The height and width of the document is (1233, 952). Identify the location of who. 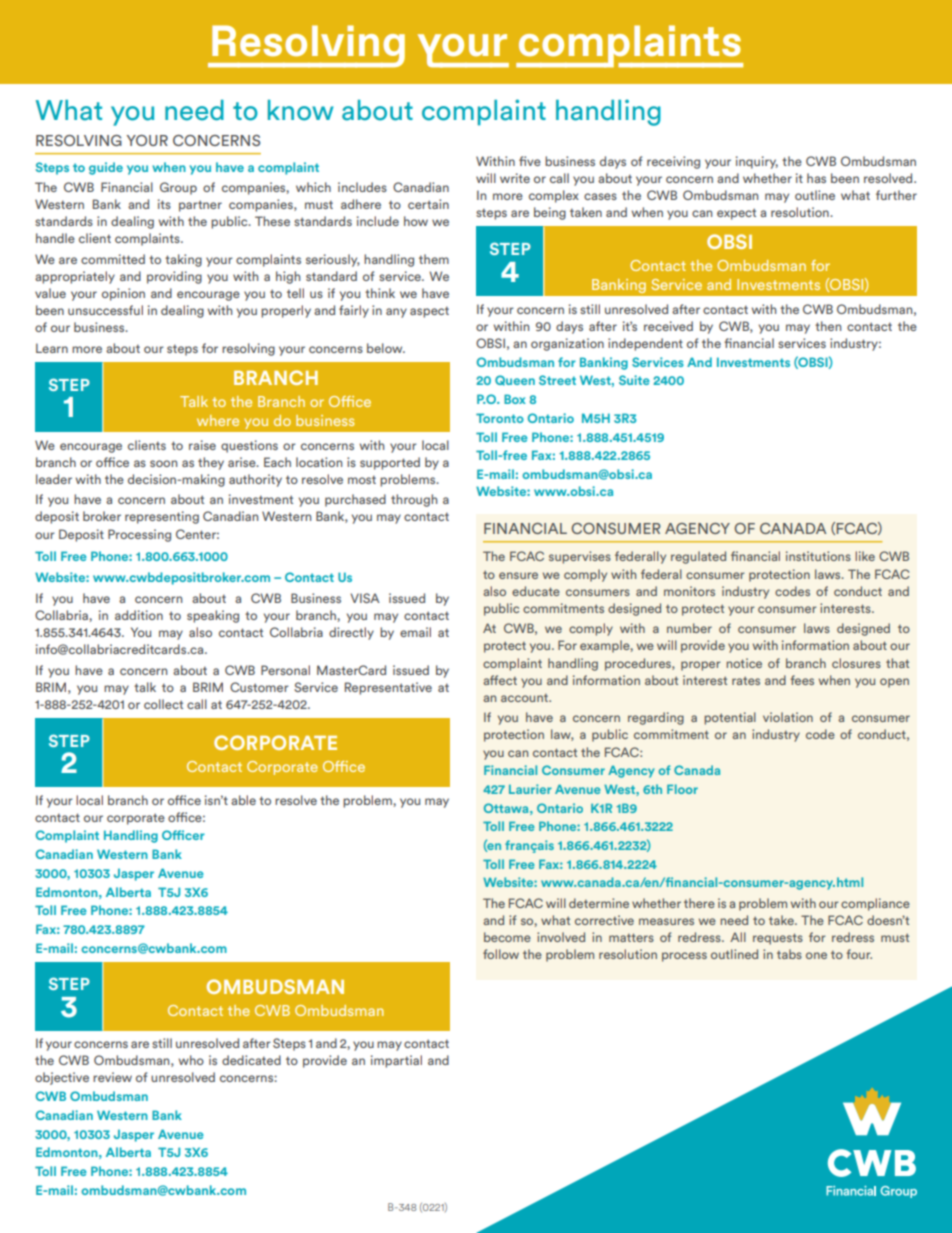
(191, 1060).
